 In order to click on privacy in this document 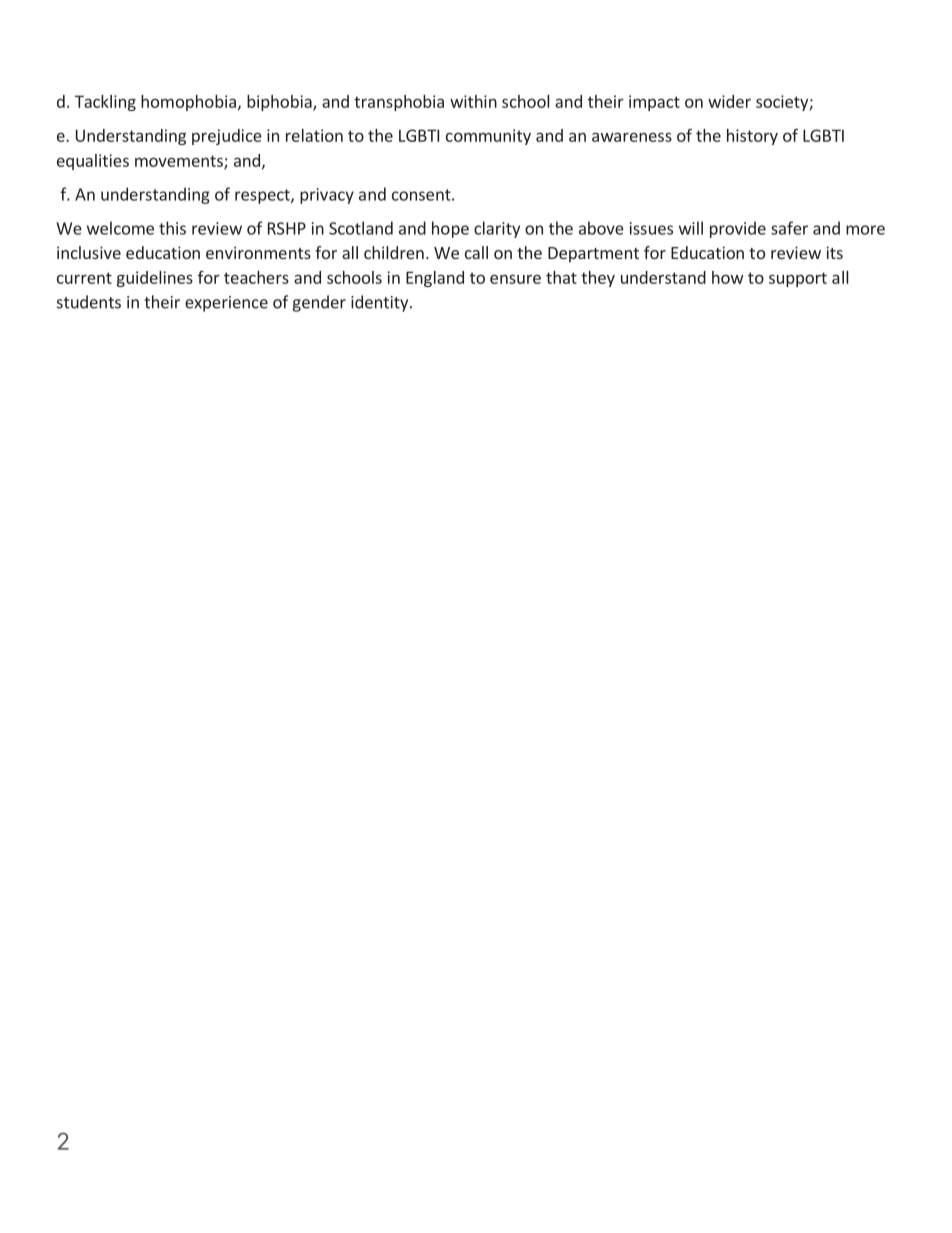, I will do `click(327, 196)`.
